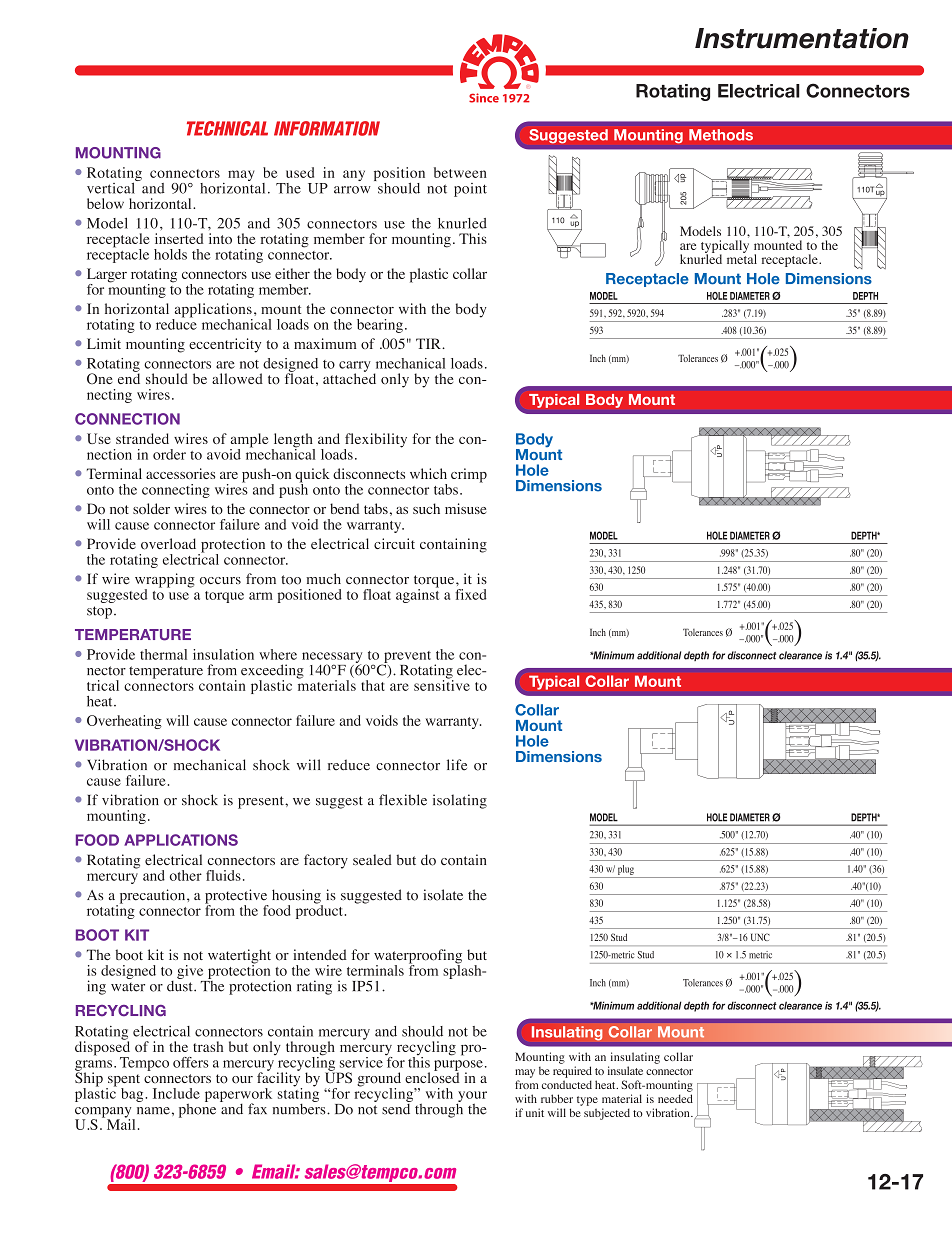 The height and width of the screenshot is (1233, 952). Describe the element at coordinates (457, 765) in the screenshot. I see `life` at that location.
